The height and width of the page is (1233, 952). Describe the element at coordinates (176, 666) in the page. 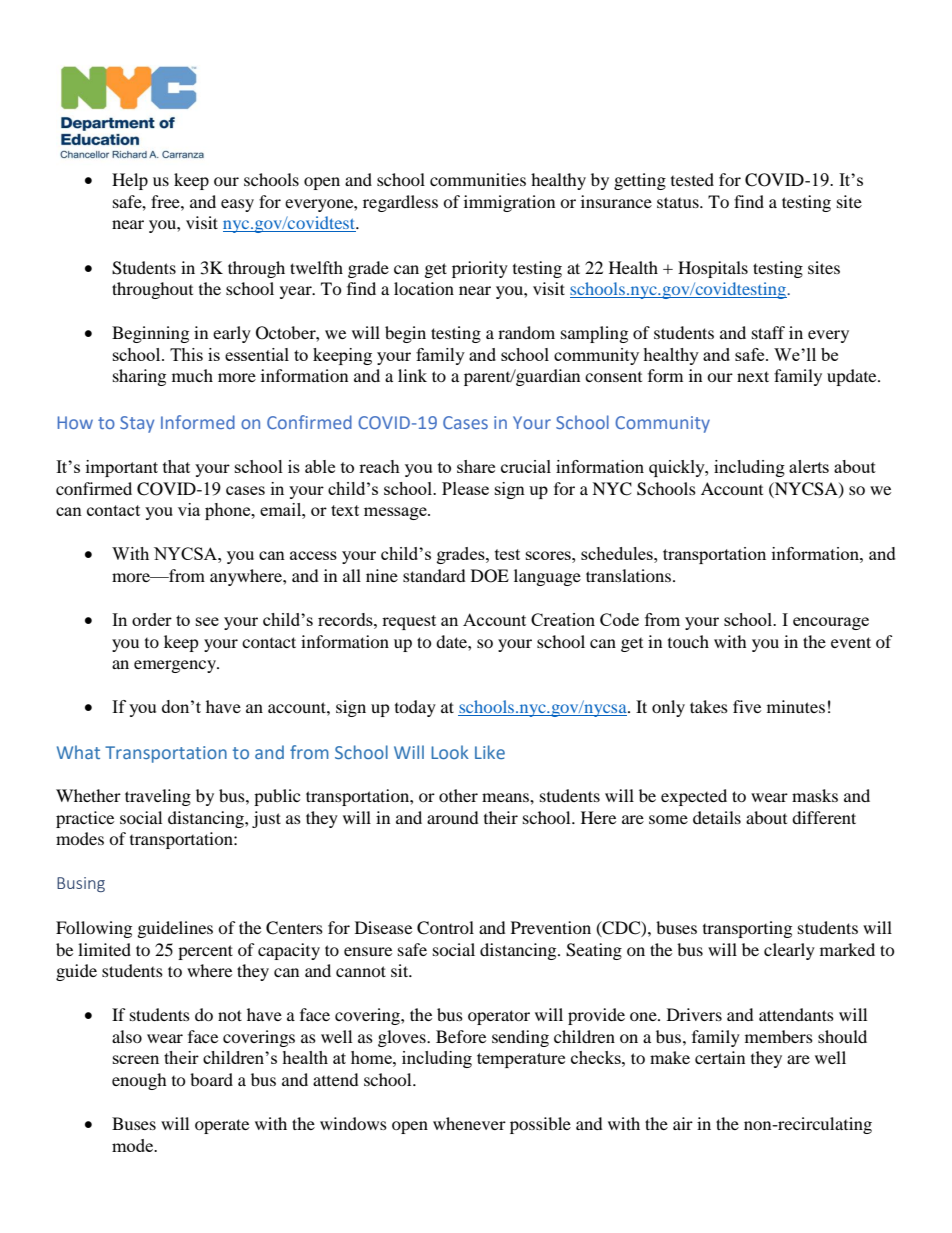

I see `emergency` at that location.
